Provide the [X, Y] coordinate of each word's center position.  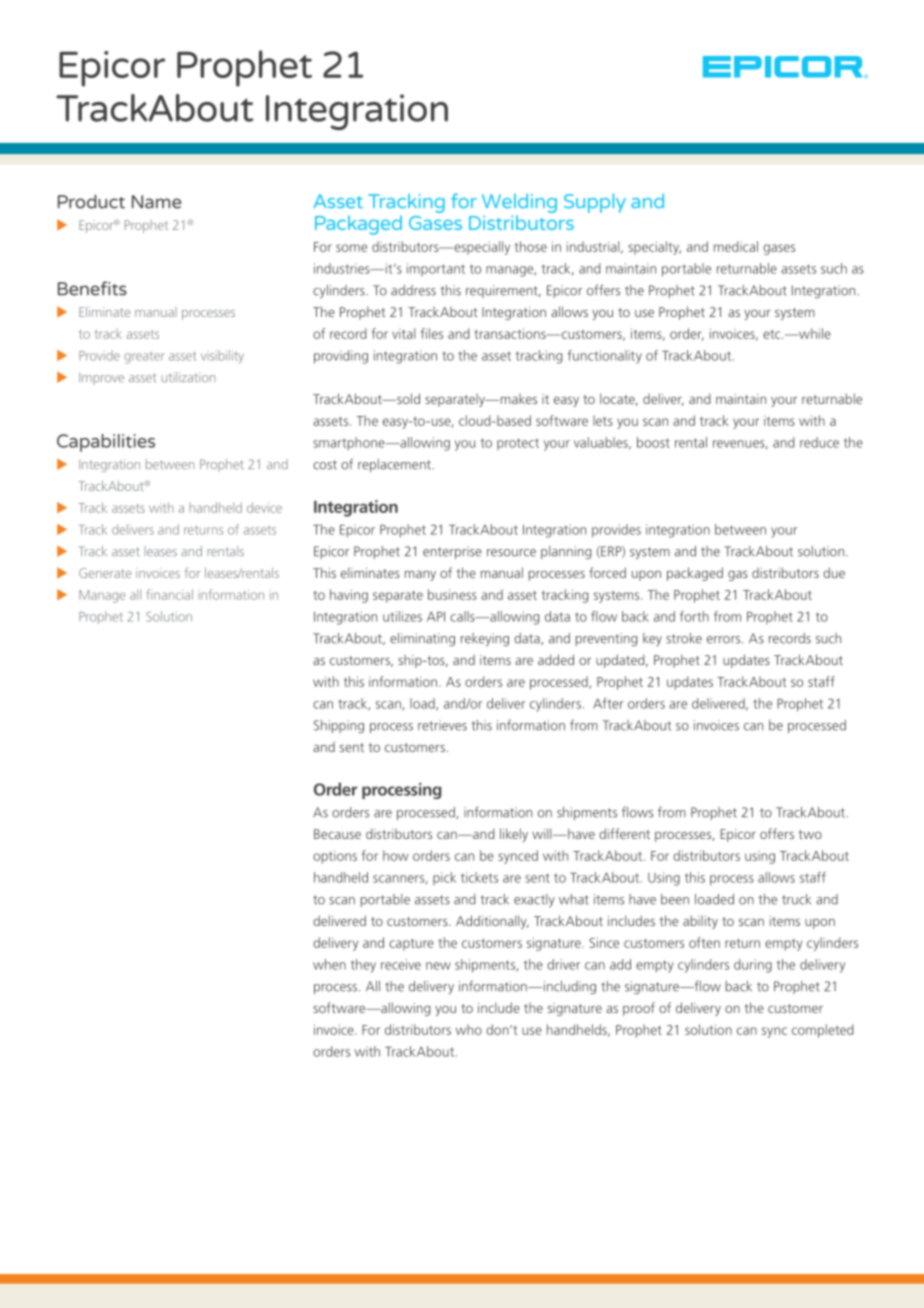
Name [156, 202]
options [335, 857]
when [329, 964]
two [810, 834]
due [834, 572]
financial [170, 594]
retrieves [442, 725]
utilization [188, 377]
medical [736, 246]
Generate [105, 573]
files [432, 333]
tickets [479, 877]
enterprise [452, 552]
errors [725, 640]
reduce [819, 442]
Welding [519, 203]
